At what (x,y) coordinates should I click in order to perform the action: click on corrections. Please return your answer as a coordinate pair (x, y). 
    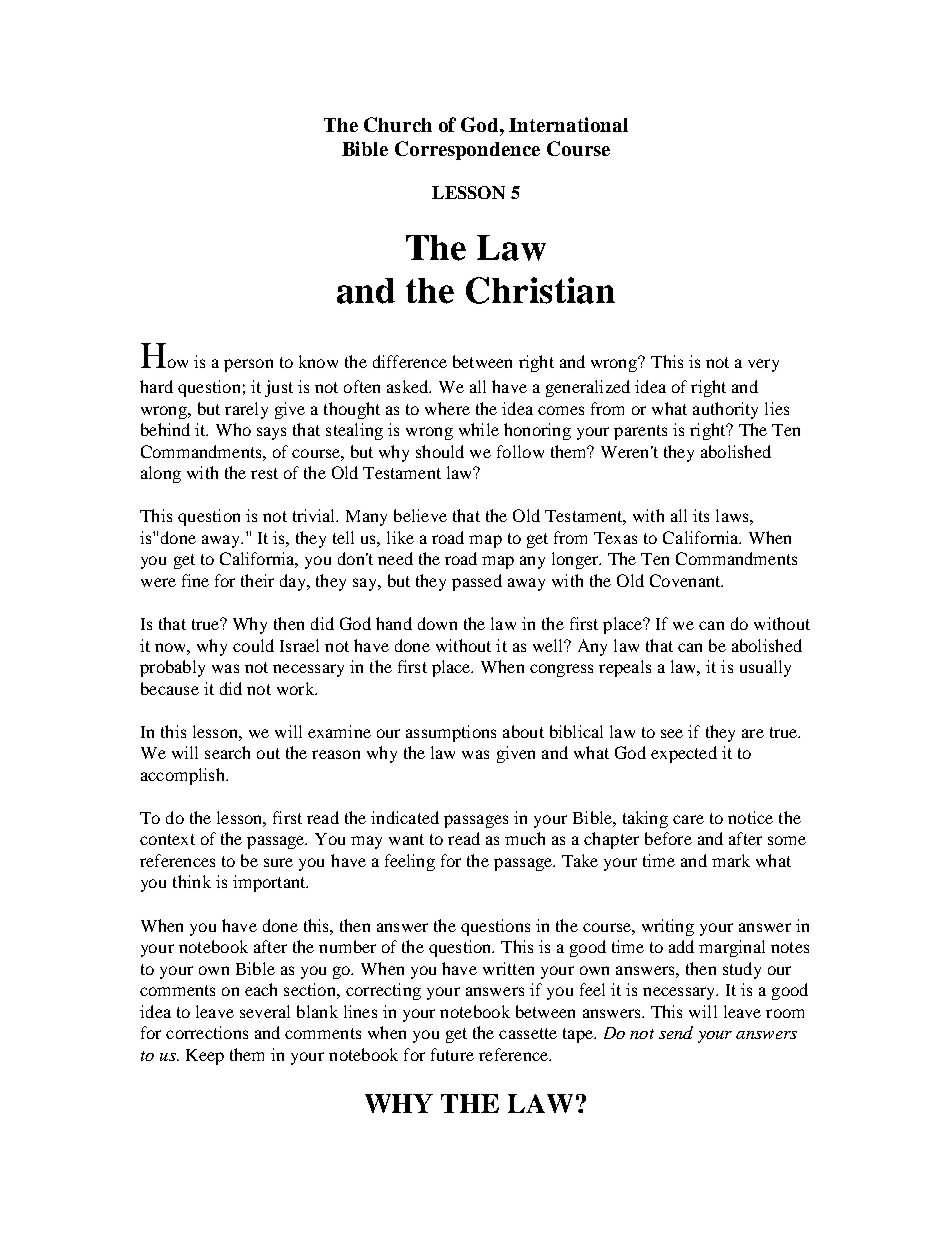
    Looking at the image, I should click on (207, 1032).
